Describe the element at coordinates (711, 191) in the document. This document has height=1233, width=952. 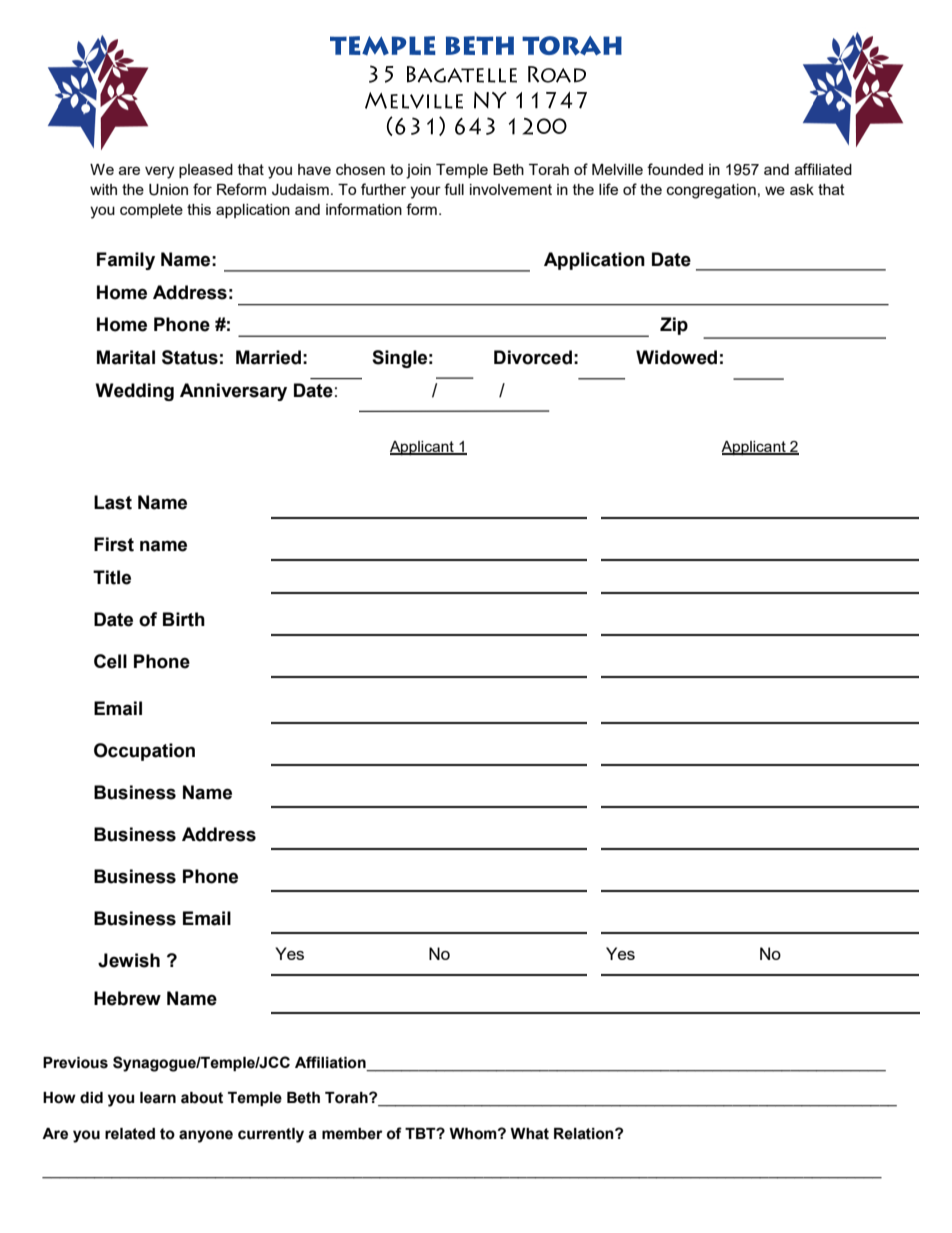
I see `congregation` at that location.
